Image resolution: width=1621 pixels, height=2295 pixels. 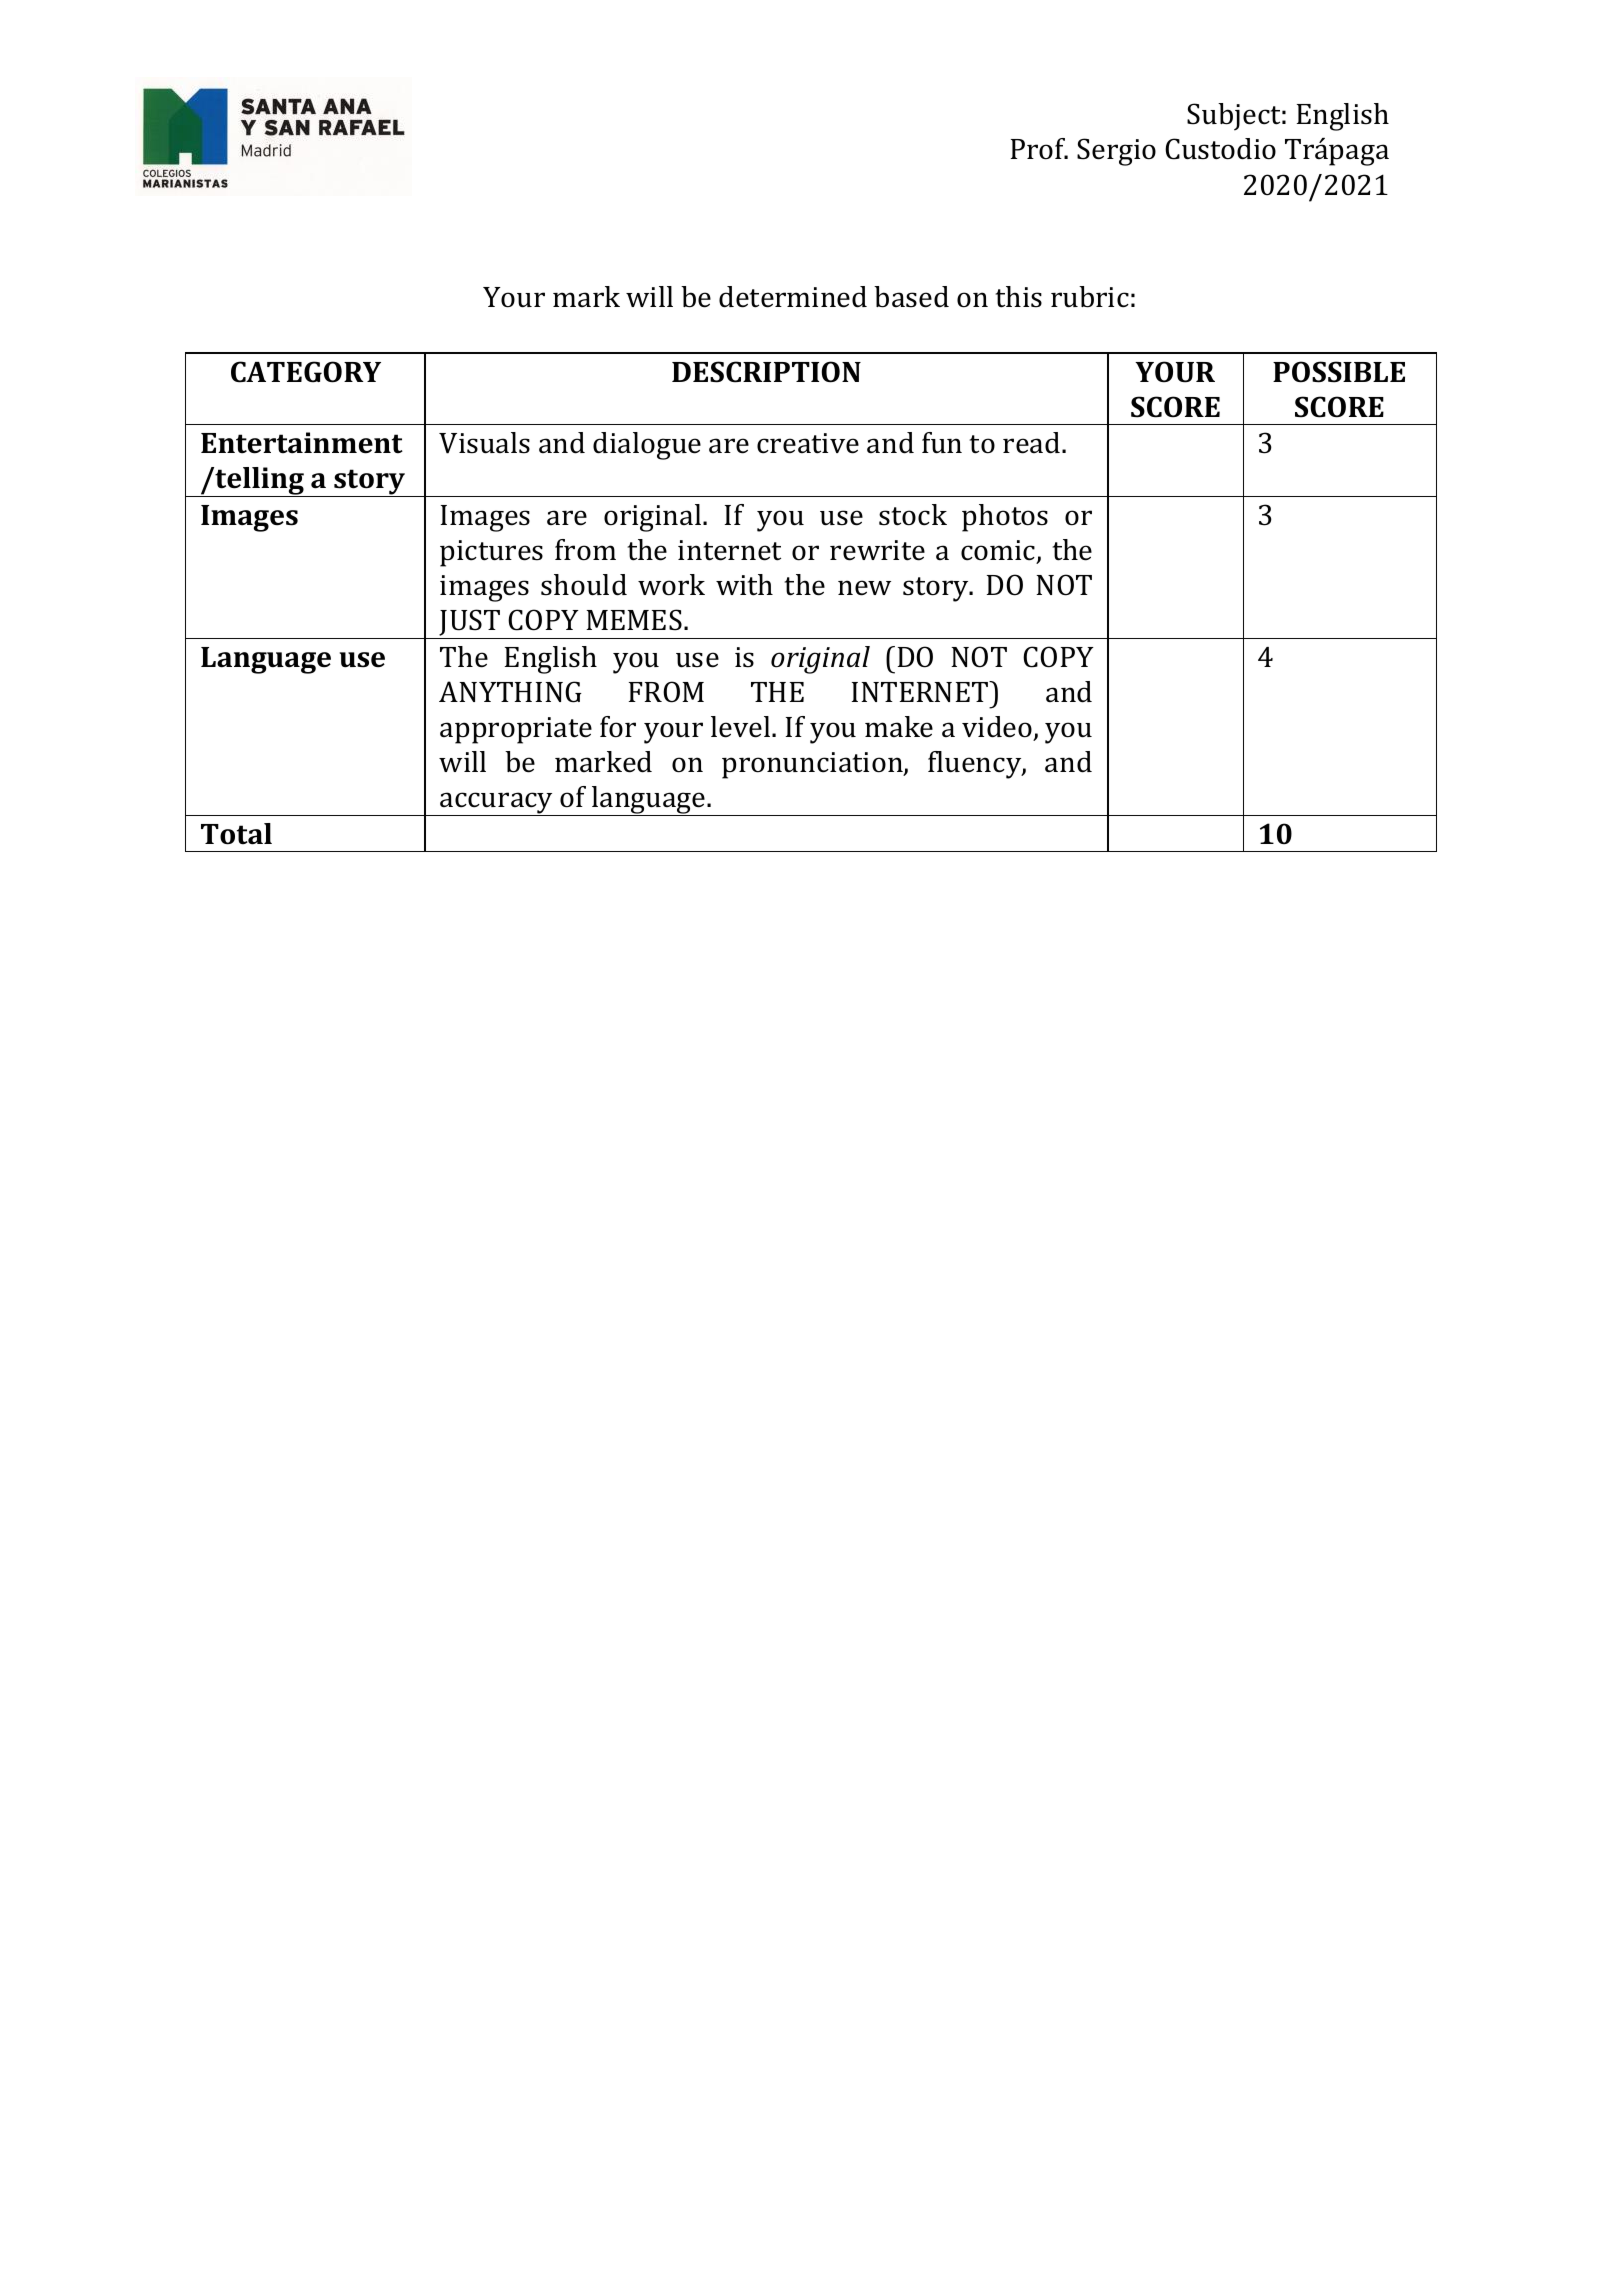 I want to click on pronunciation, so click(x=813, y=765).
